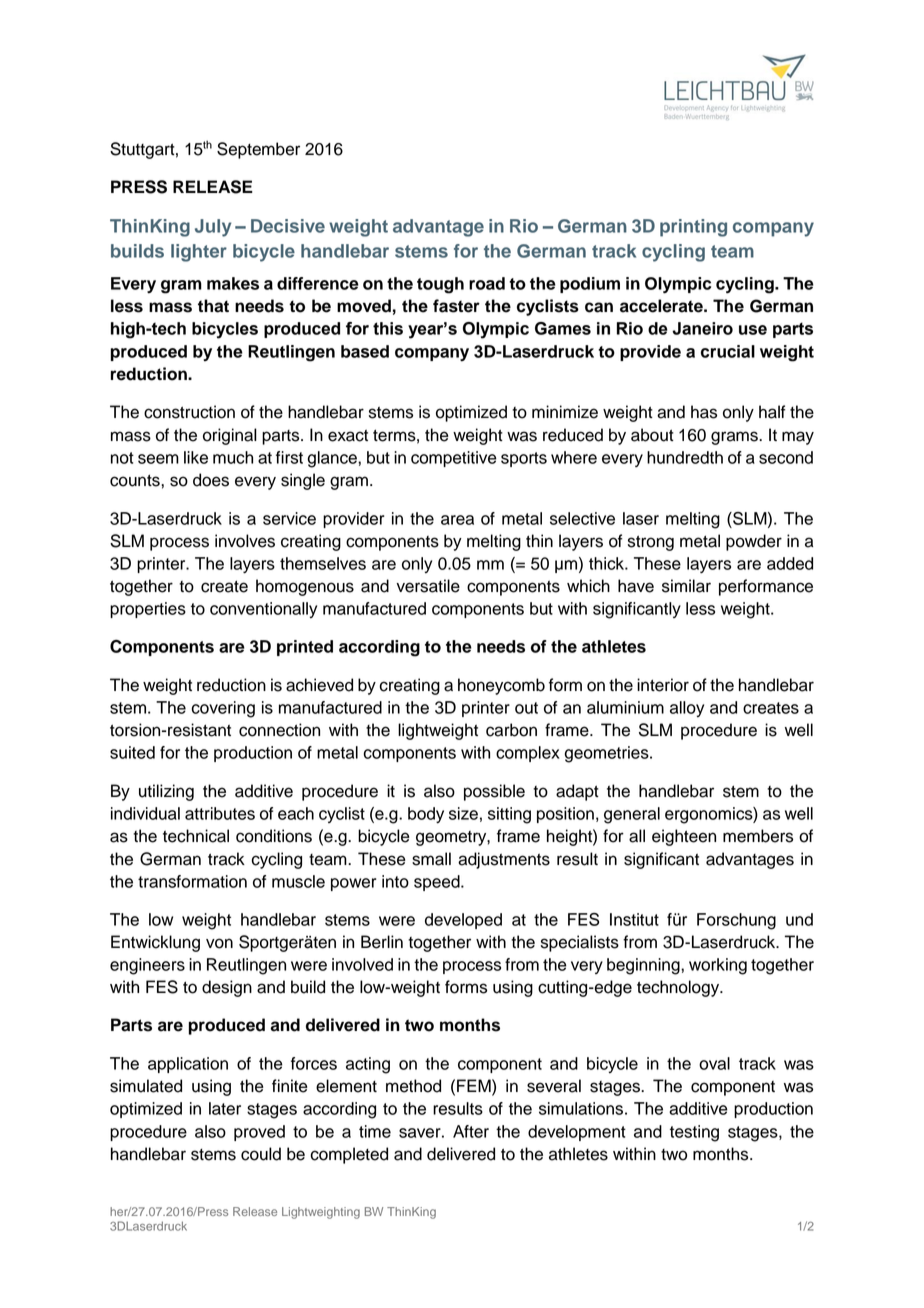 The height and width of the page is (1308, 924). I want to click on later, so click(225, 1108).
